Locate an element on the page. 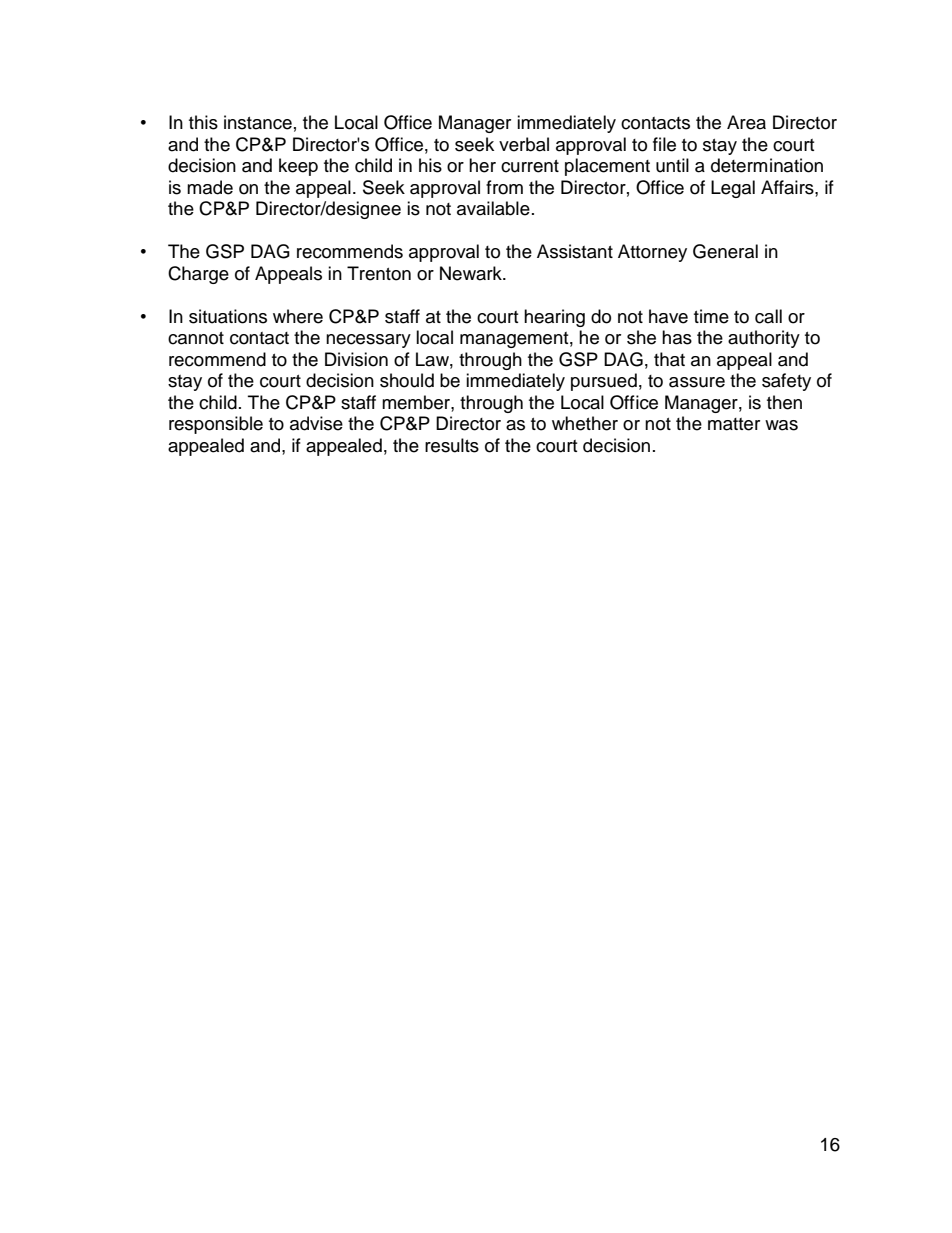 The width and height of the document is (952, 1233). instance is located at coordinates (258, 122).
